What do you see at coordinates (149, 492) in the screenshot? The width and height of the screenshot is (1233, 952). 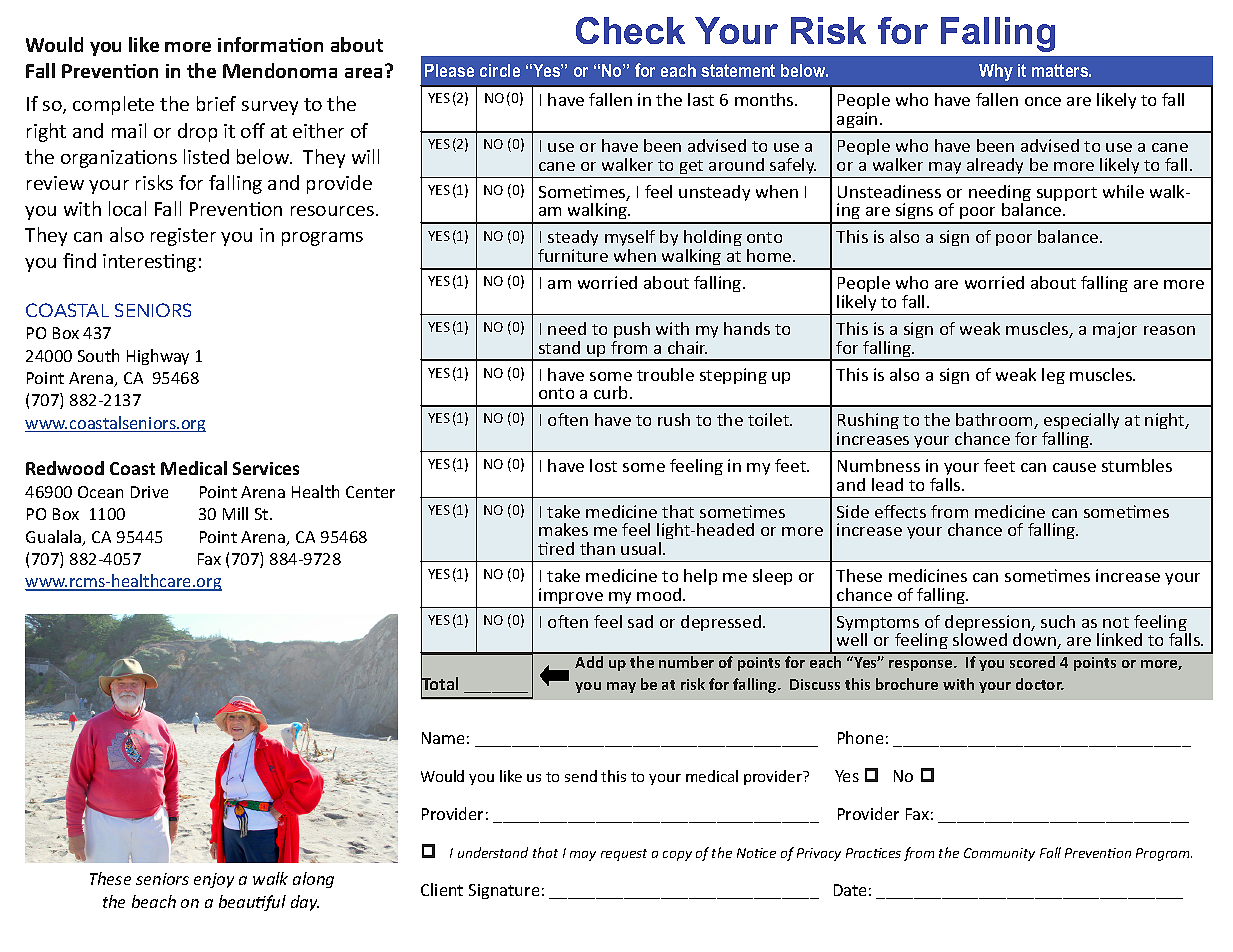 I see `Drive` at bounding box center [149, 492].
